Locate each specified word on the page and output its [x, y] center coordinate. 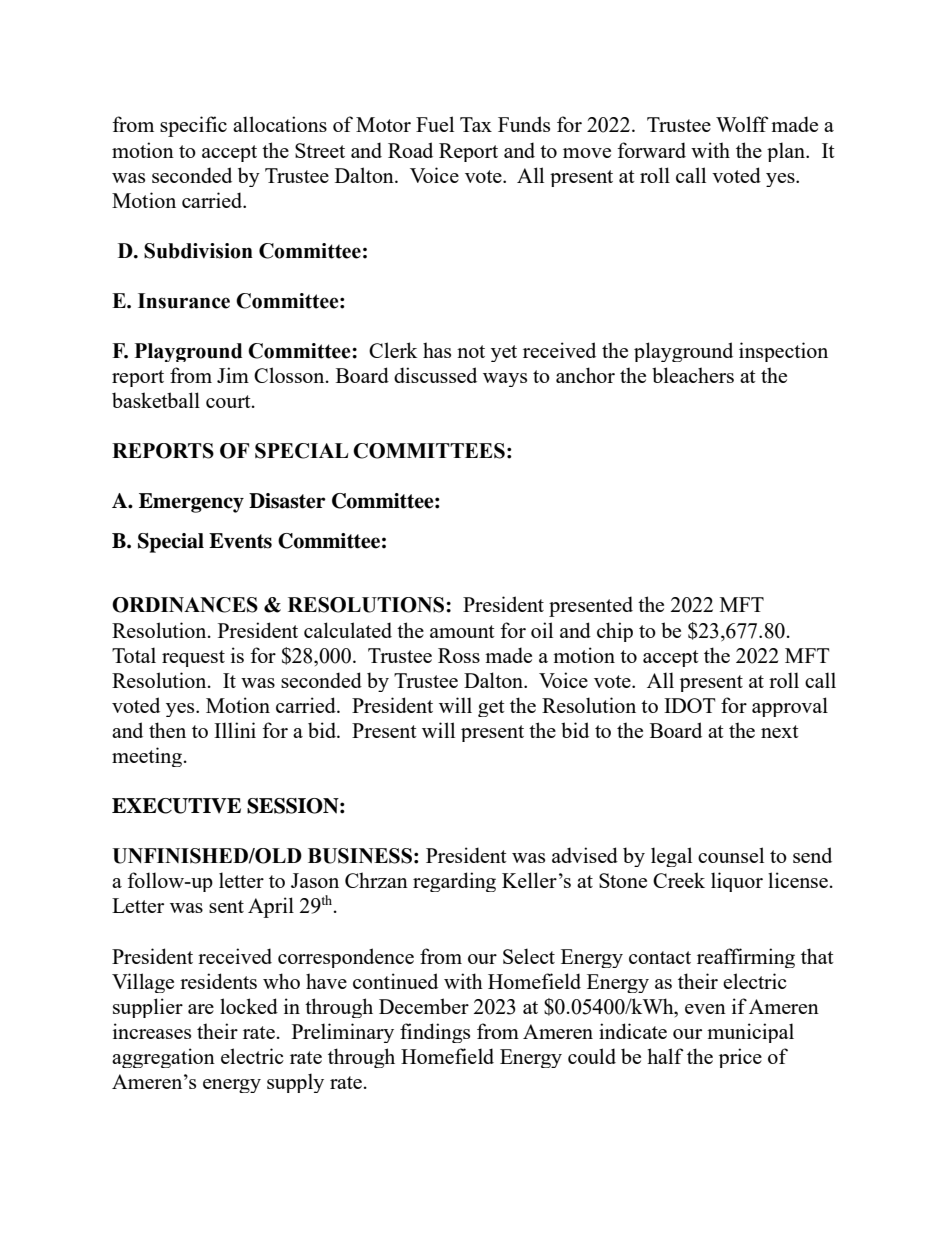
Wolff [742, 124]
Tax [476, 124]
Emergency [191, 503]
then [167, 730]
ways [505, 380]
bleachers [693, 375]
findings [435, 1033]
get [491, 708]
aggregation [163, 1058]
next [780, 731]
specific [193, 126]
